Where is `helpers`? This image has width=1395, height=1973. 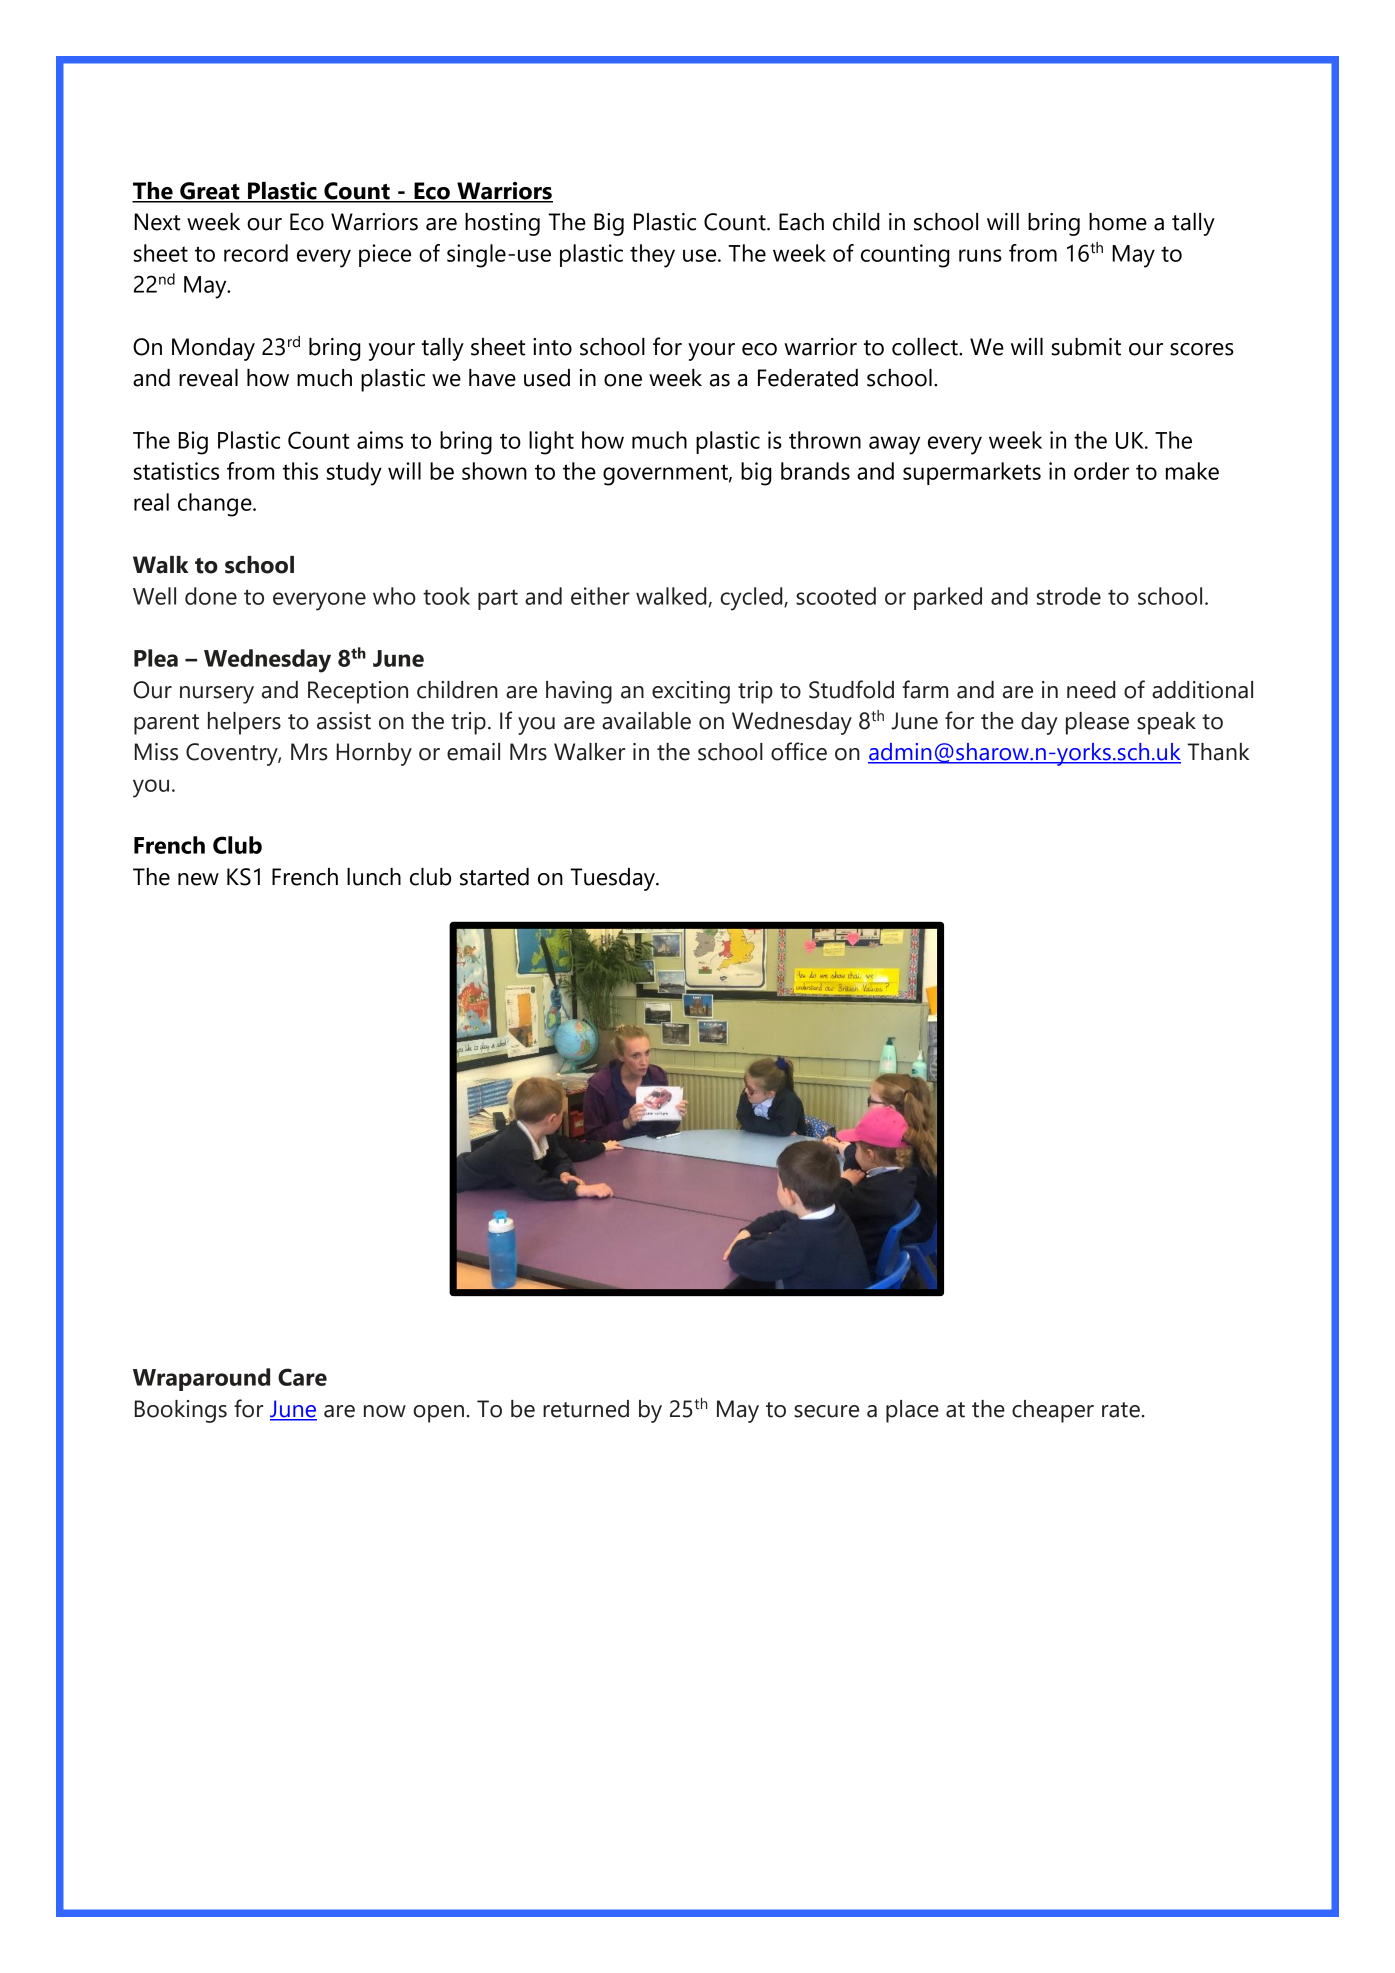 helpers is located at coordinates (244, 723).
